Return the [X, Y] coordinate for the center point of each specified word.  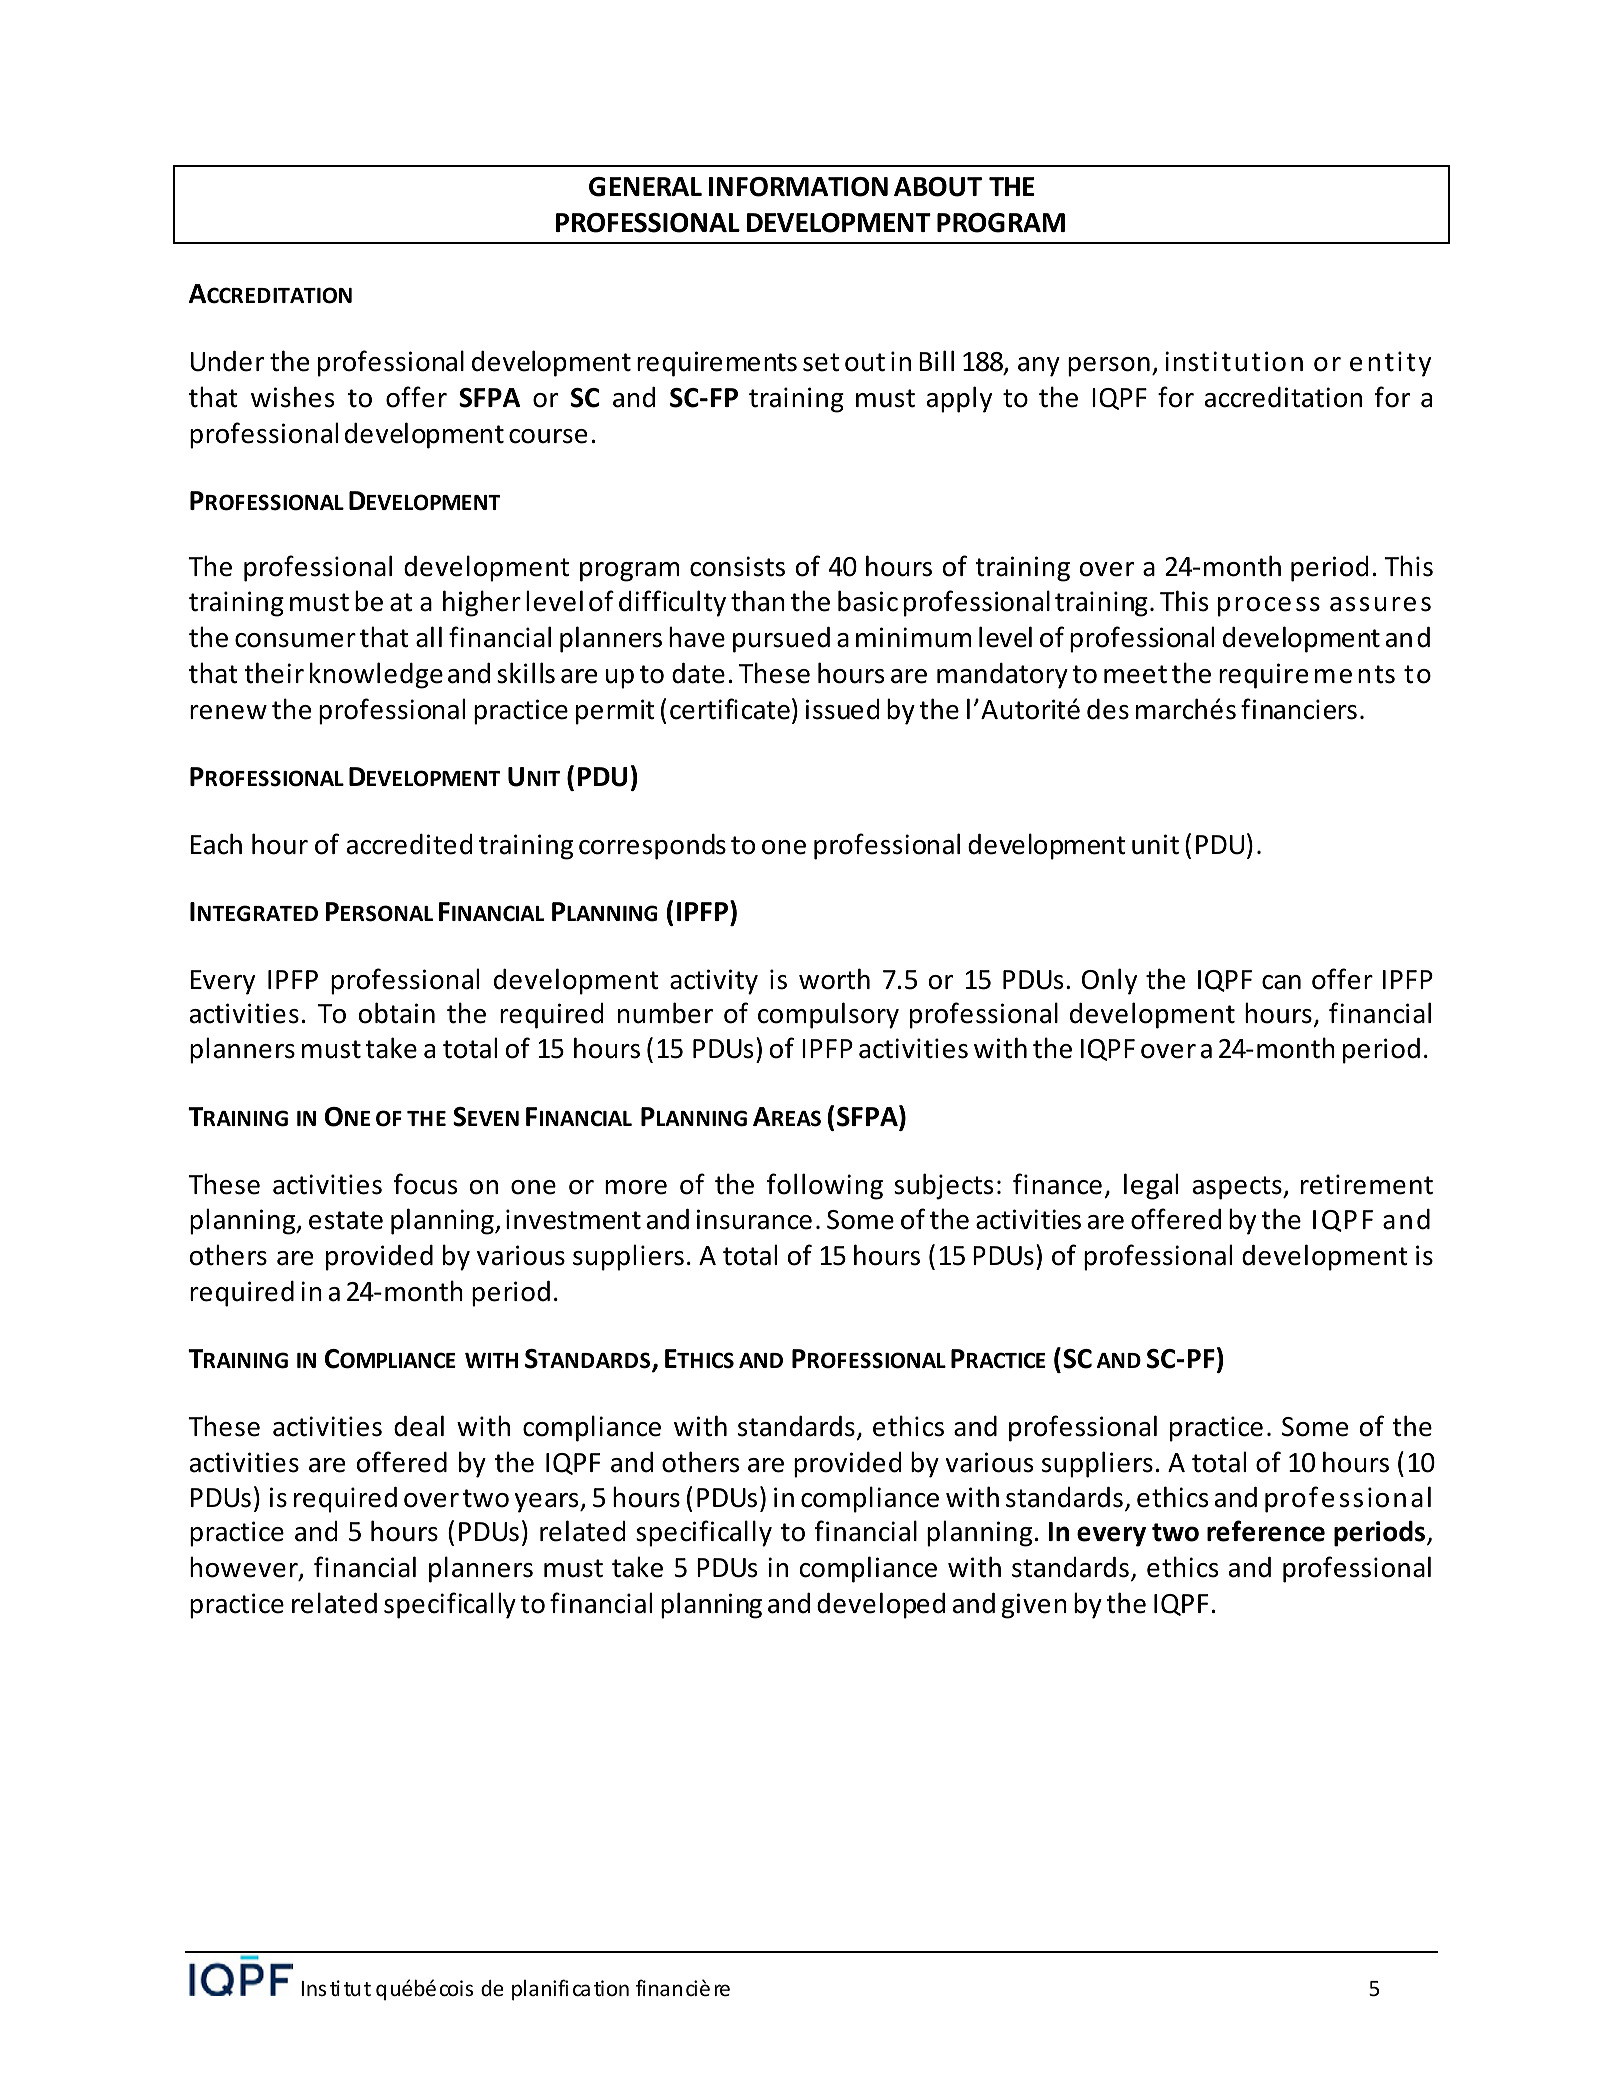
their [274, 673]
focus [425, 1184]
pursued [781, 640]
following [825, 1186]
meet [1135, 674]
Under [227, 361]
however [245, 1568]
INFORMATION [798, 187]
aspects [1238, 1188]
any [1039, 367]
